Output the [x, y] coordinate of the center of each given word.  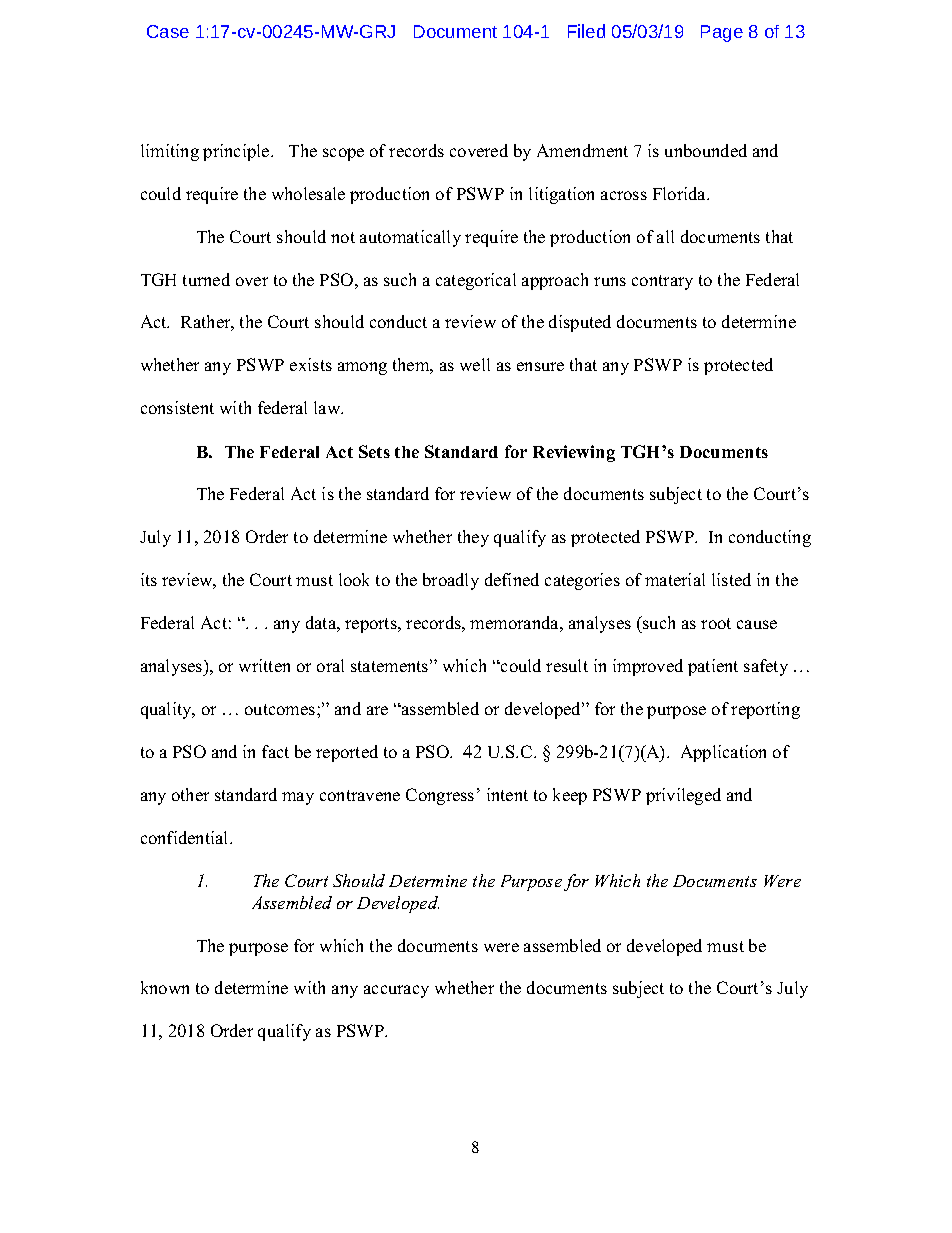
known [165, 987]
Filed [586, 31]
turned [206, 279]
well [475, 364]
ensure [540, 366]
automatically [410, 238]
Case [168, 31]
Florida [681, 193]
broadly [451, 581]
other [190, 794]
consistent [177, 407]
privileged [683, 796]
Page [722, 33]
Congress [440, 796]
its [149, 579]
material [675, 579]
